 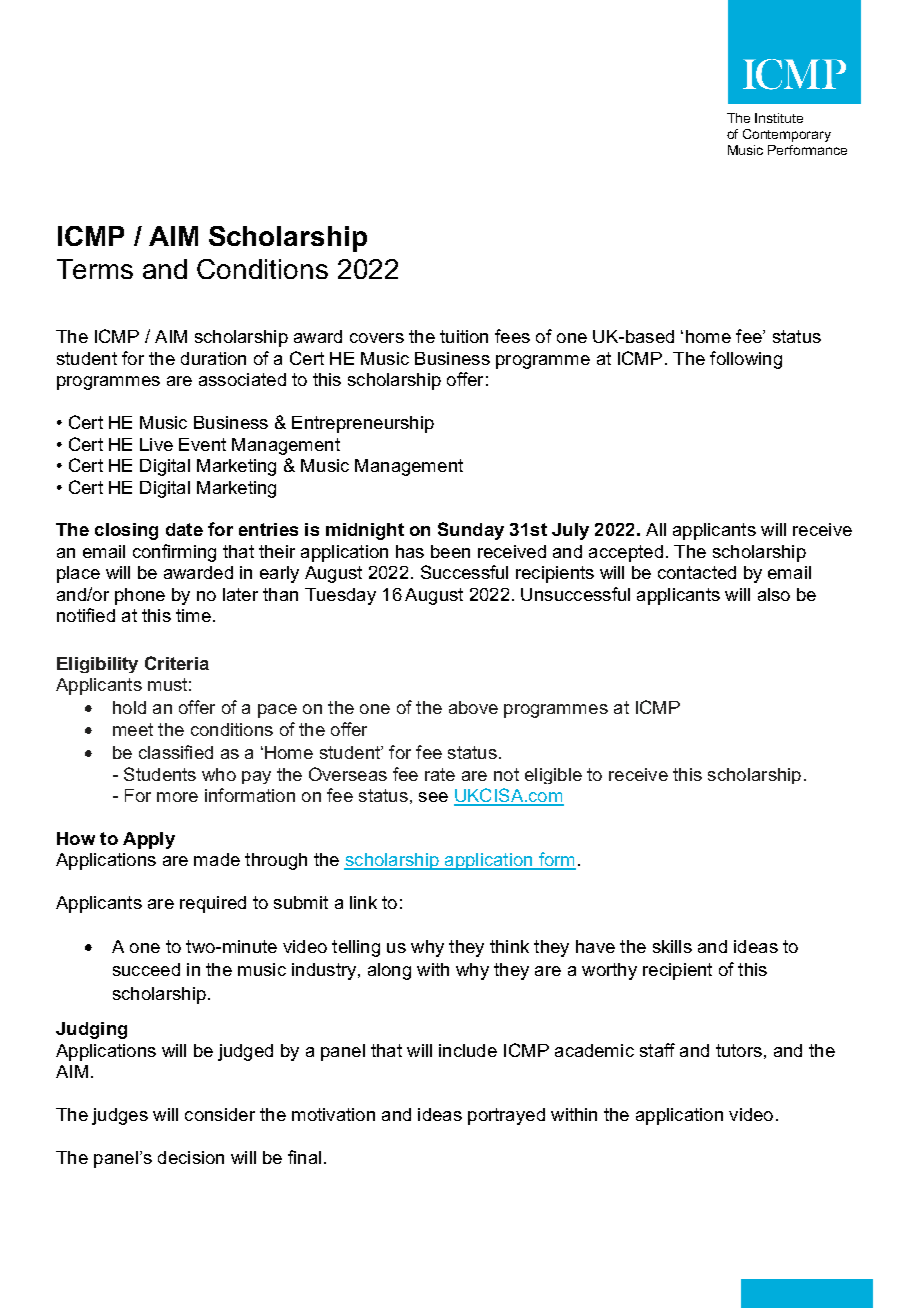 I want to click on Apply, so click(x=149, y=840).
